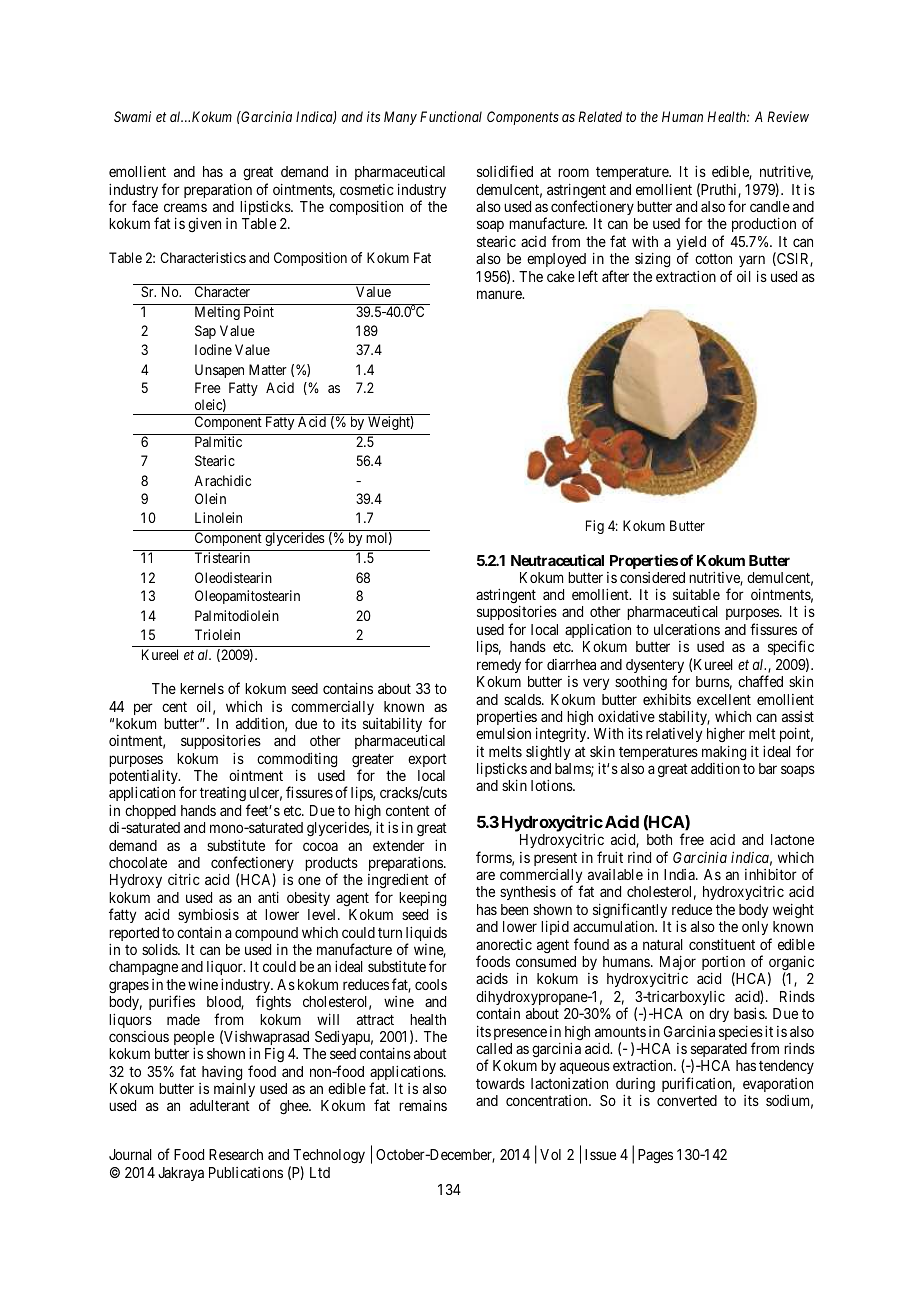 This document has height=1308, width=924. I want to click on towards, so click(500, 1083).
